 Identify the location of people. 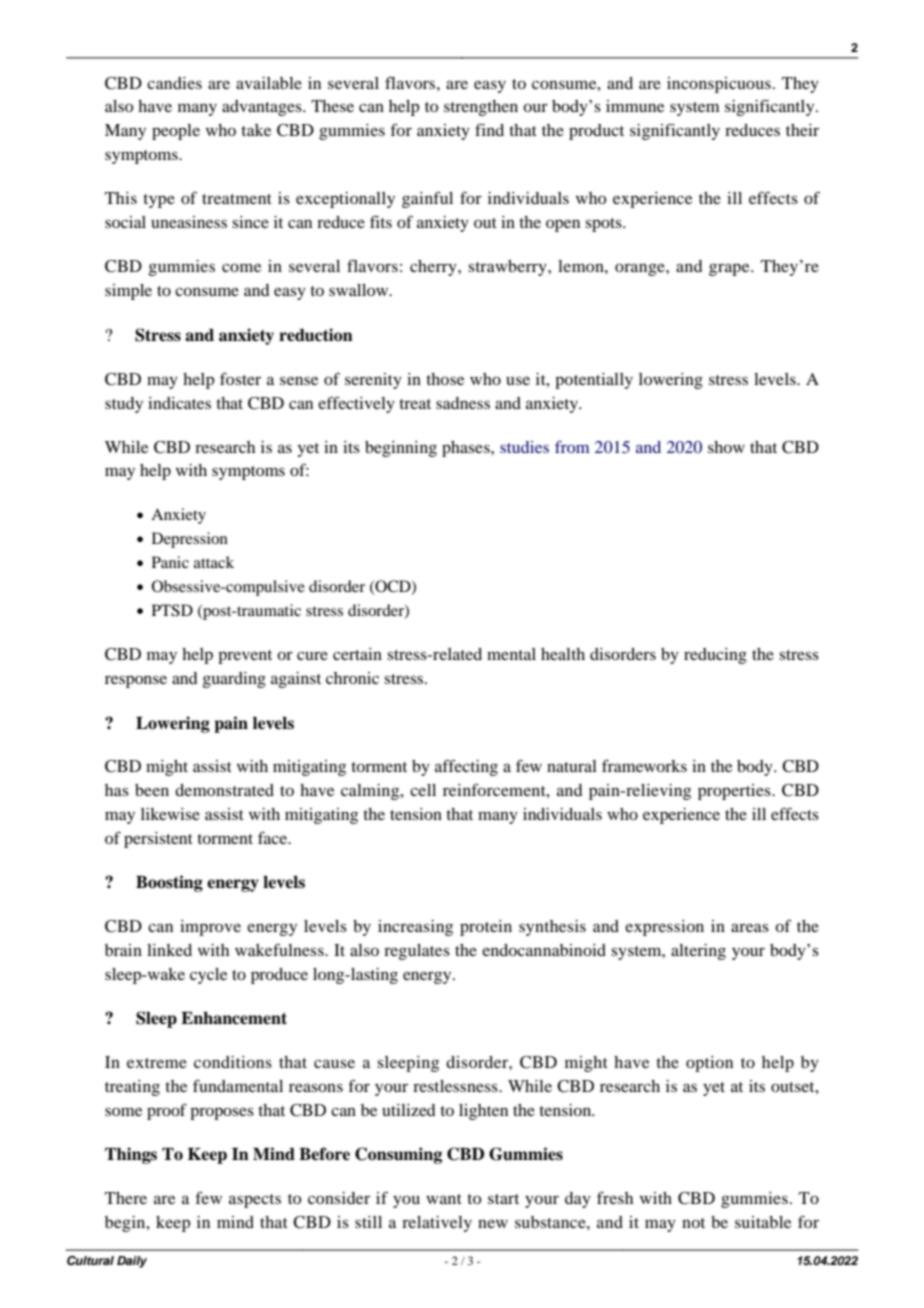
(176, 132).
